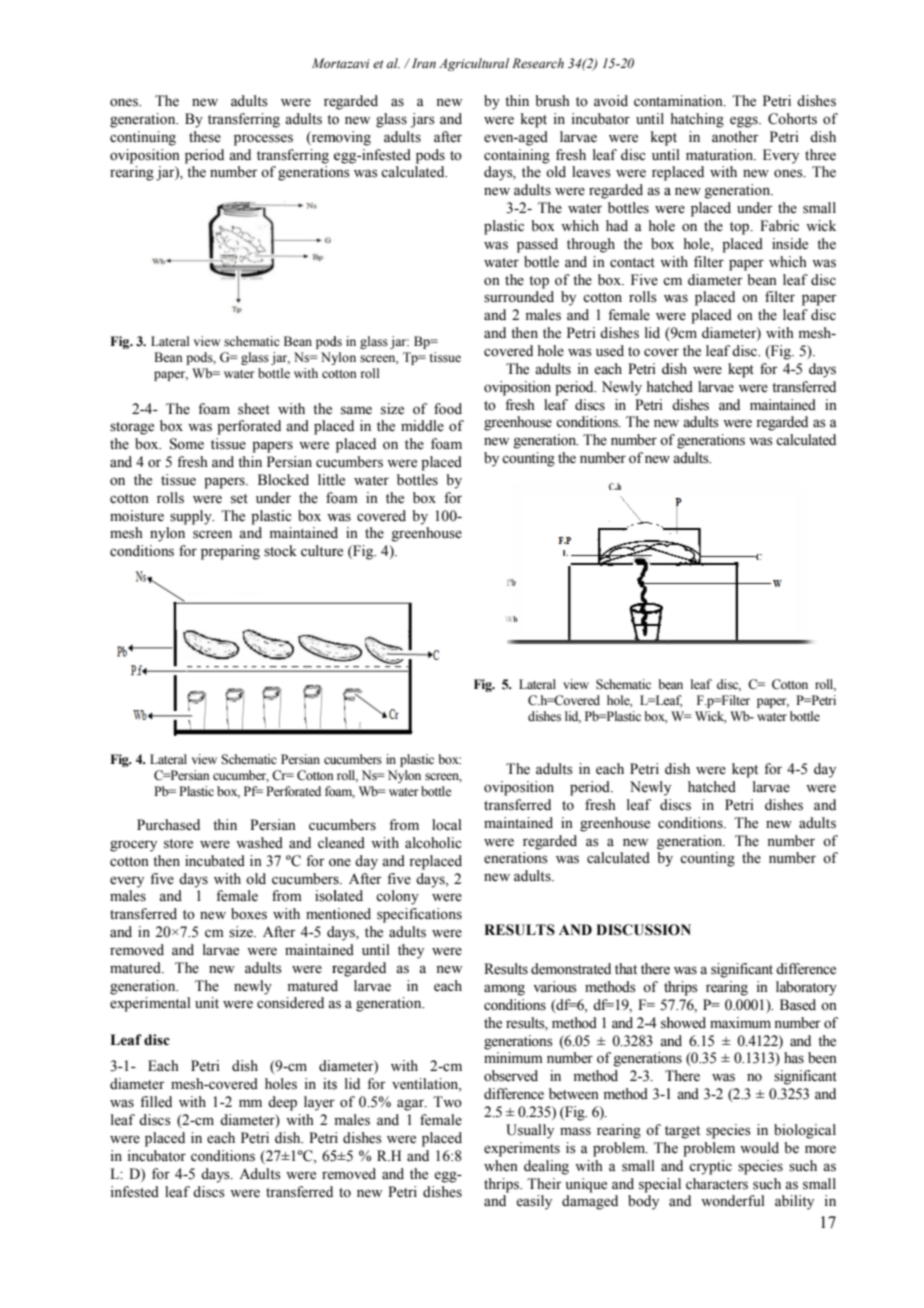 This screenshot has height=1308, width=924. Describe the element at coordinates (626, 968) in the screenshot. I see `that` at that location.
